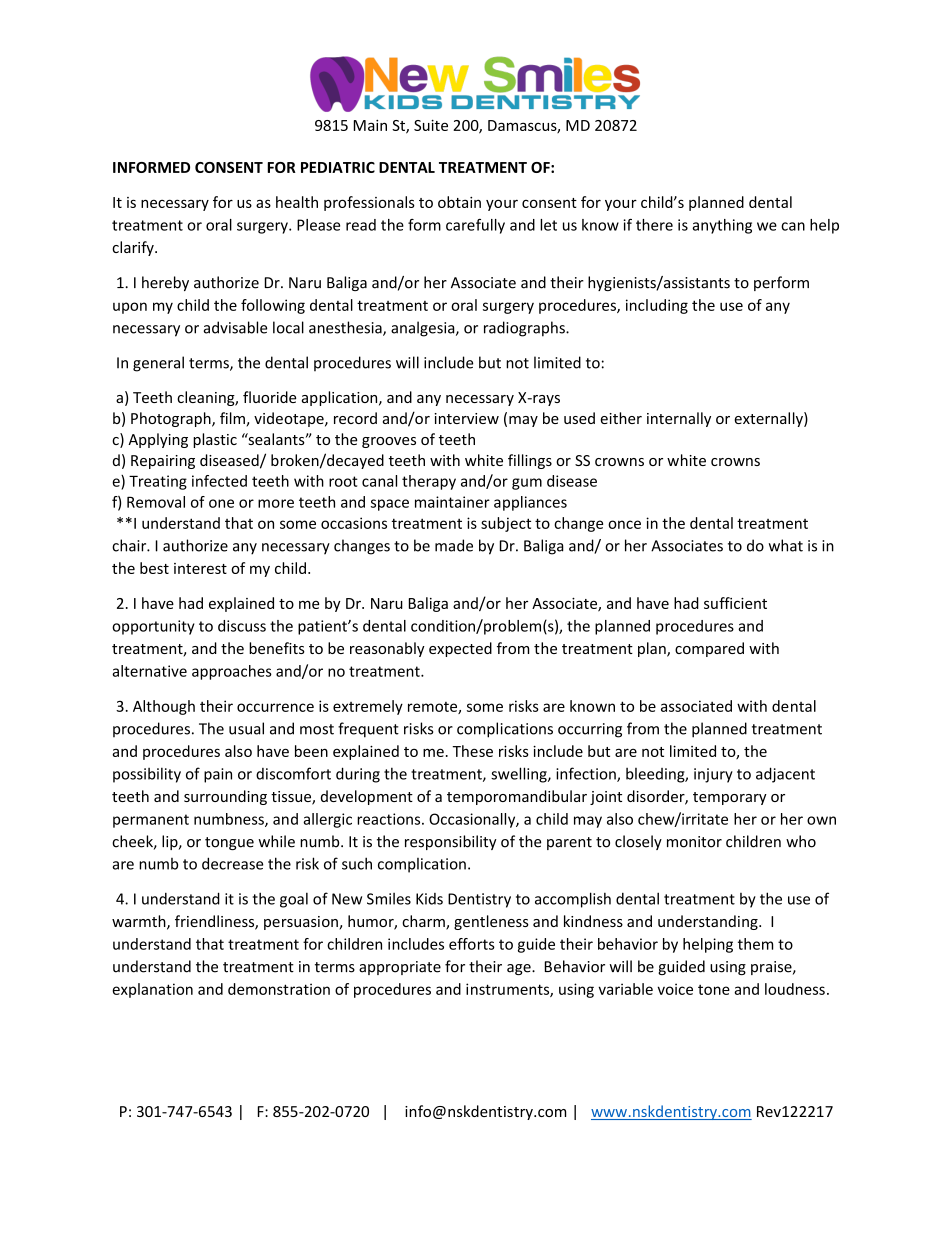  Describe the element at coordinates (235, 327) in the screenshot. I see `advisable` at that location.
